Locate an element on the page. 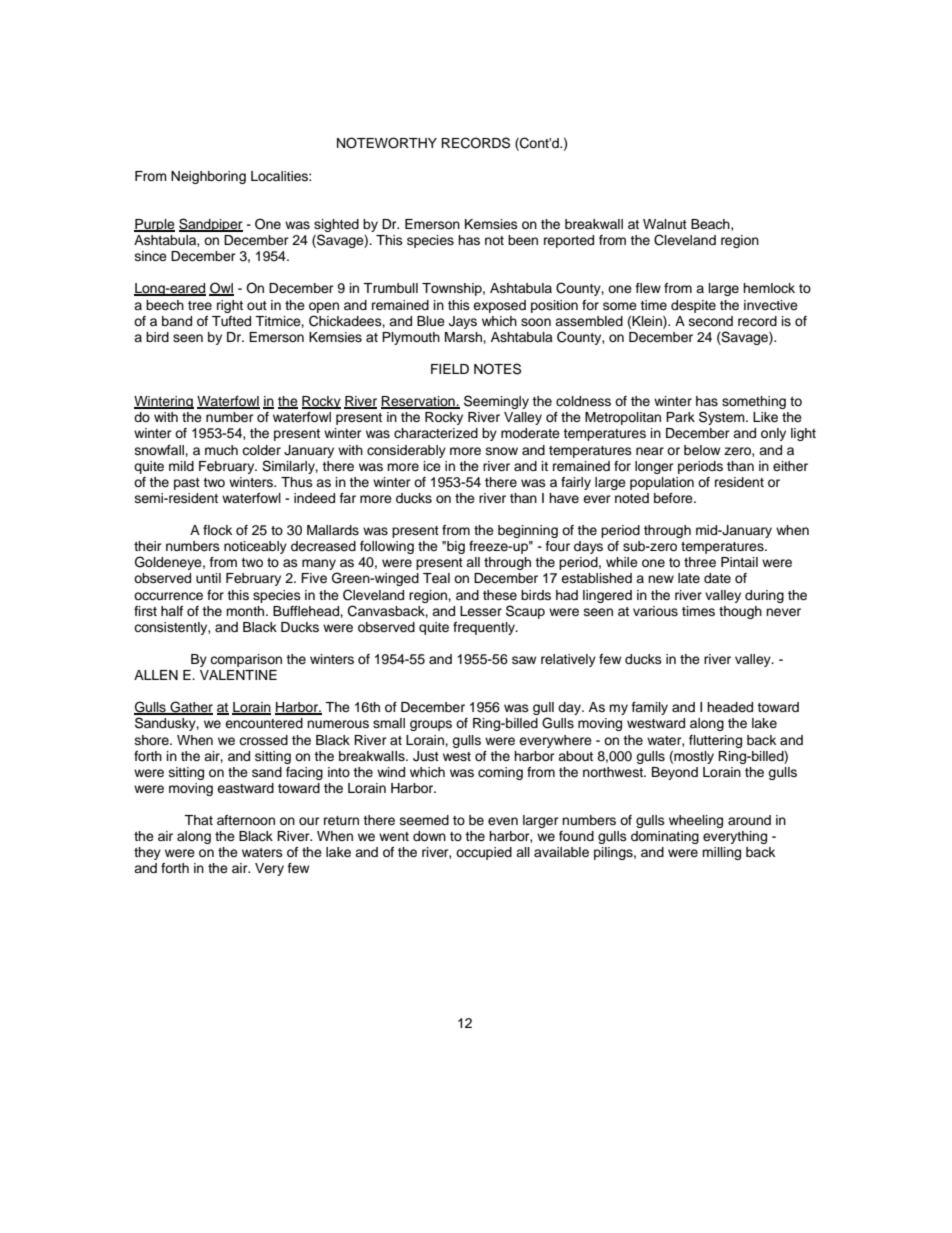 The width and height of the page is (952, 1233). even is located at coordinates (503, 821).
